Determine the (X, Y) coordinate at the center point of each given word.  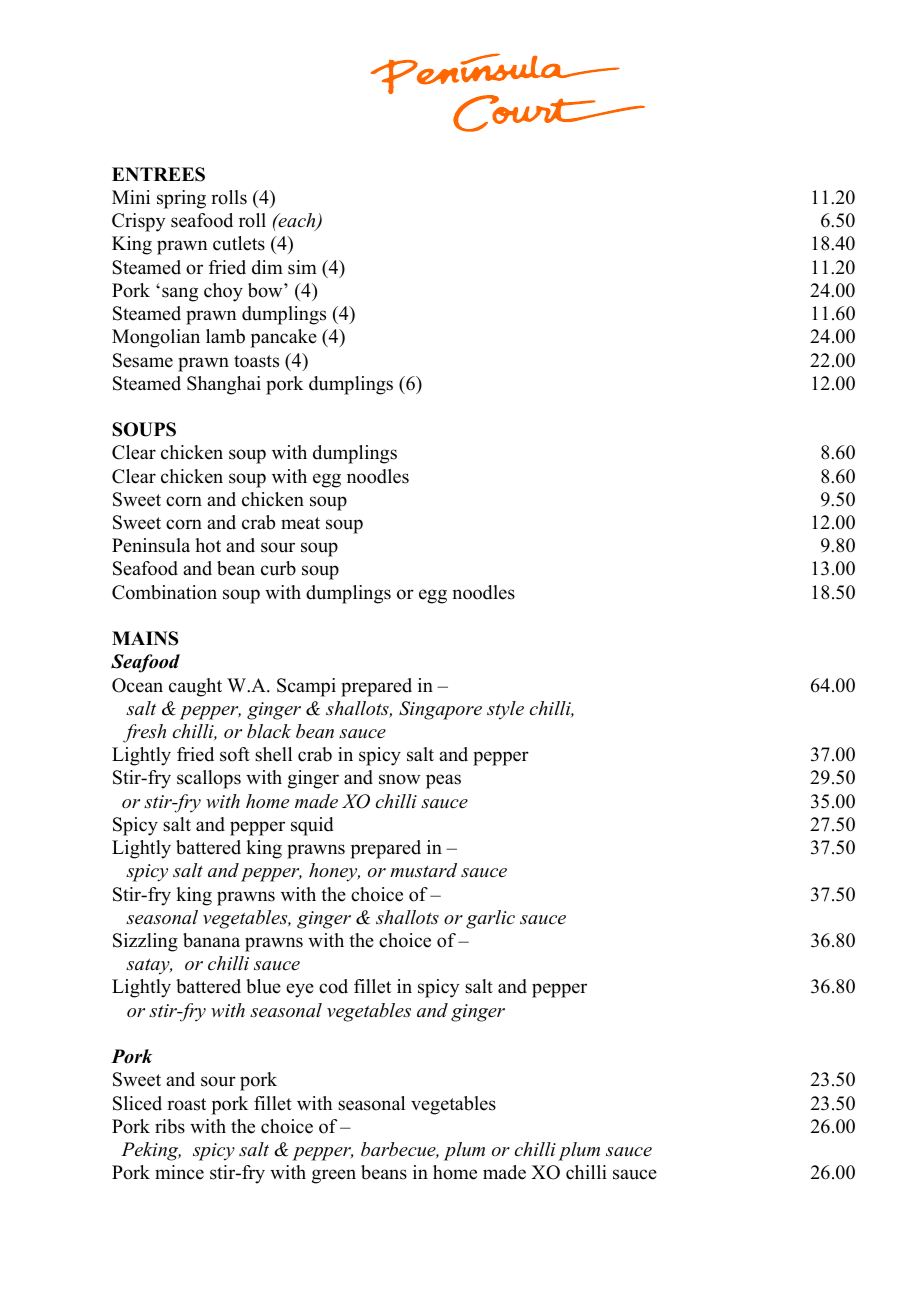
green (334, 1176)
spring (181, 199)
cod (333, 986)
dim (267, 267)
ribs (170, 1126)
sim (302, 267)
